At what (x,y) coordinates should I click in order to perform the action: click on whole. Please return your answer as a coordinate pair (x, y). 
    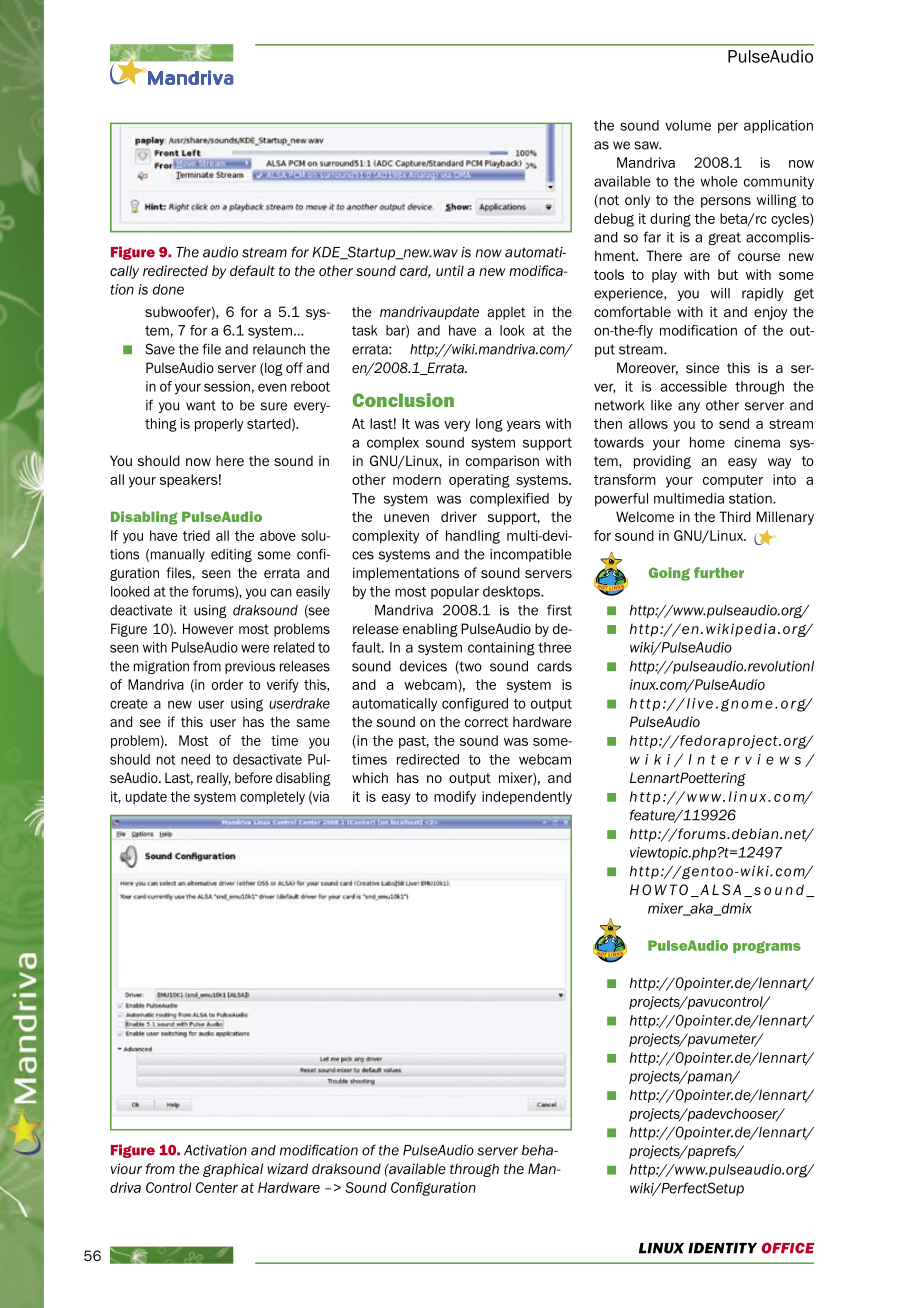
    Looking at the image, I should click on (719, 181).
